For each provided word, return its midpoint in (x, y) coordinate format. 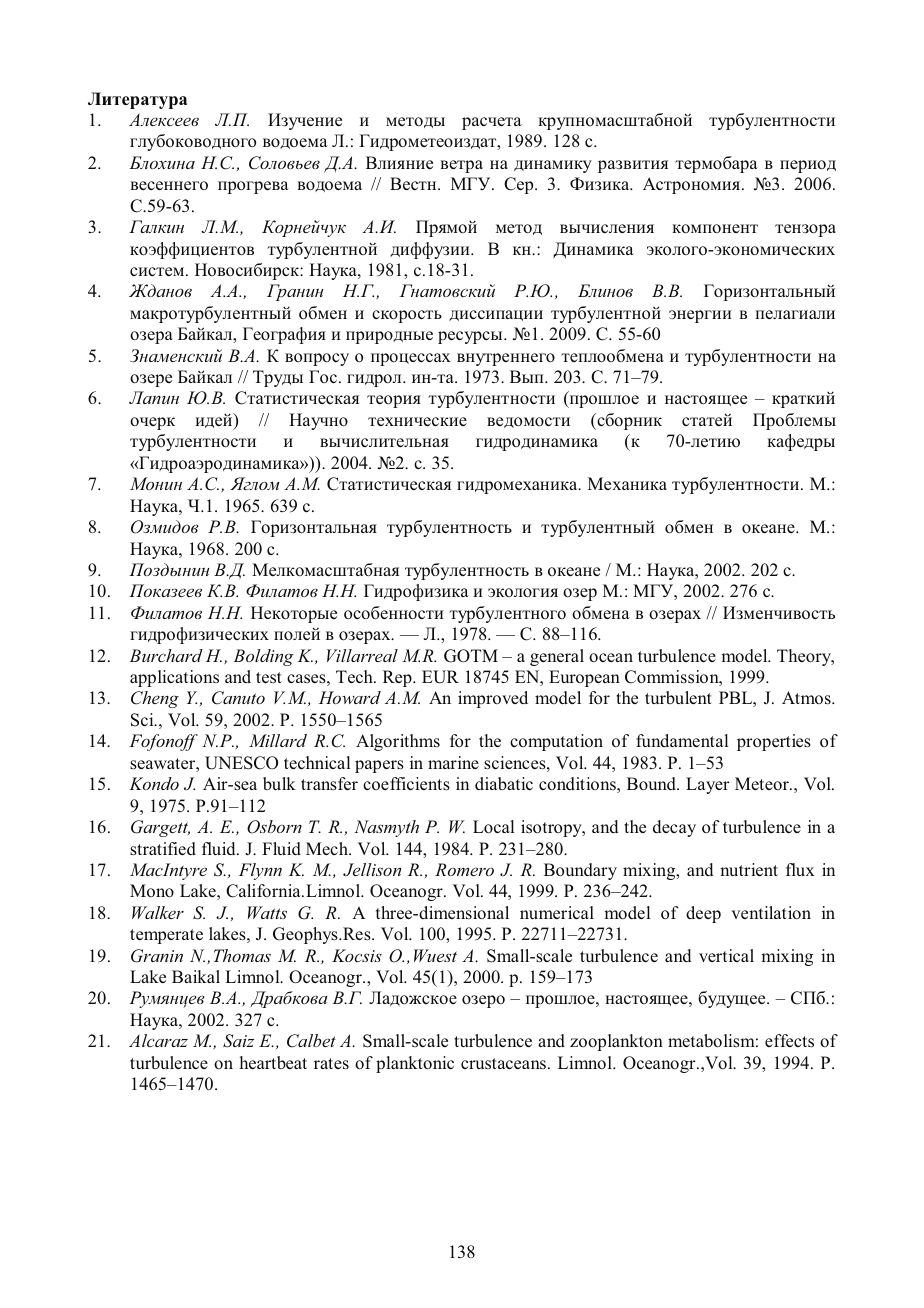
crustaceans (505, 1064)
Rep (398, 678)
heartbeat (273, 1062)
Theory (805, 657)
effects (789, 1041)
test (269, 678)
